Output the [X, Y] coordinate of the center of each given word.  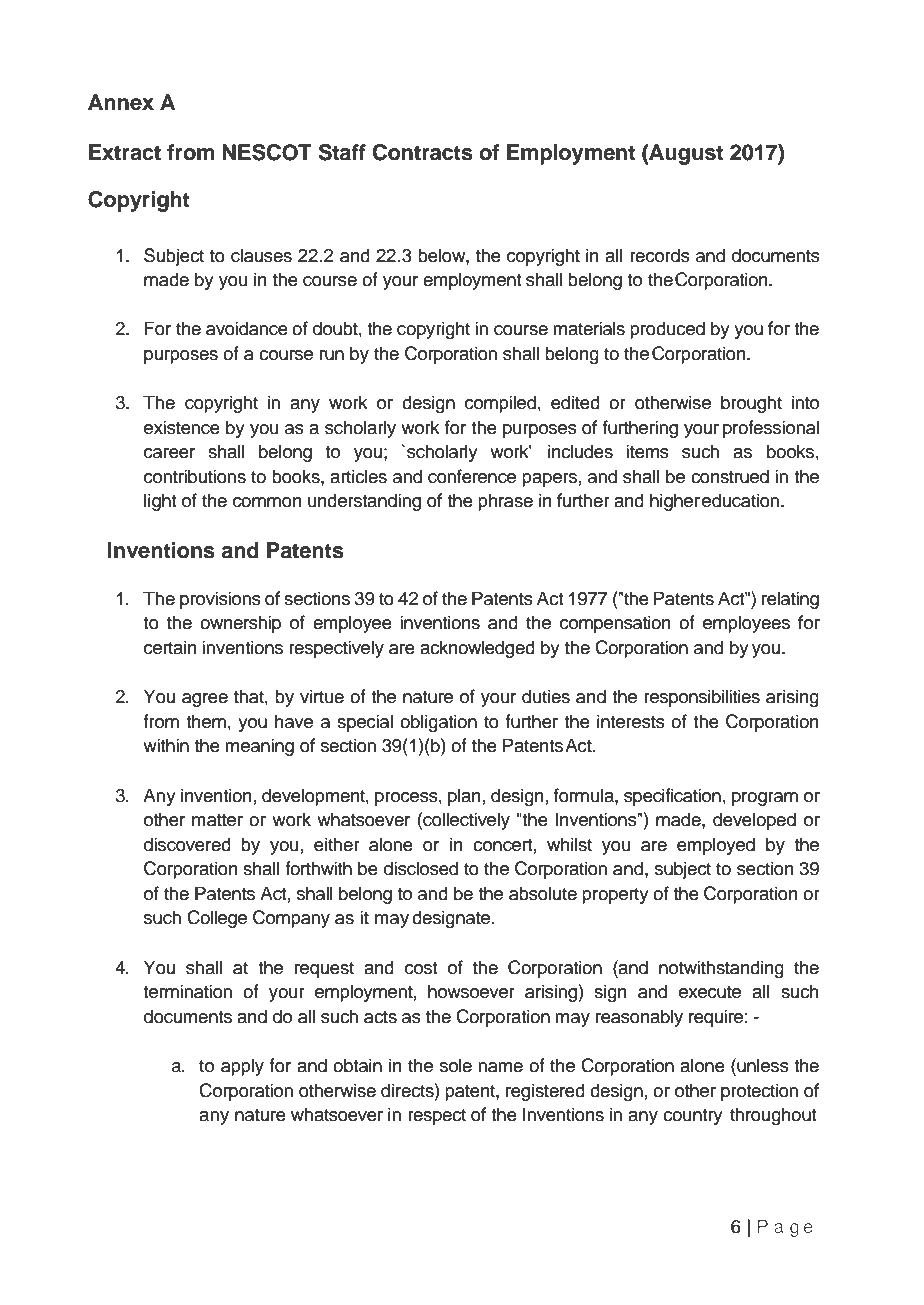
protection [759, 1092]
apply [242, 1067]
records [660, 255]
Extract [125, 152]
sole [456, 1065]
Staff [342, 152]
